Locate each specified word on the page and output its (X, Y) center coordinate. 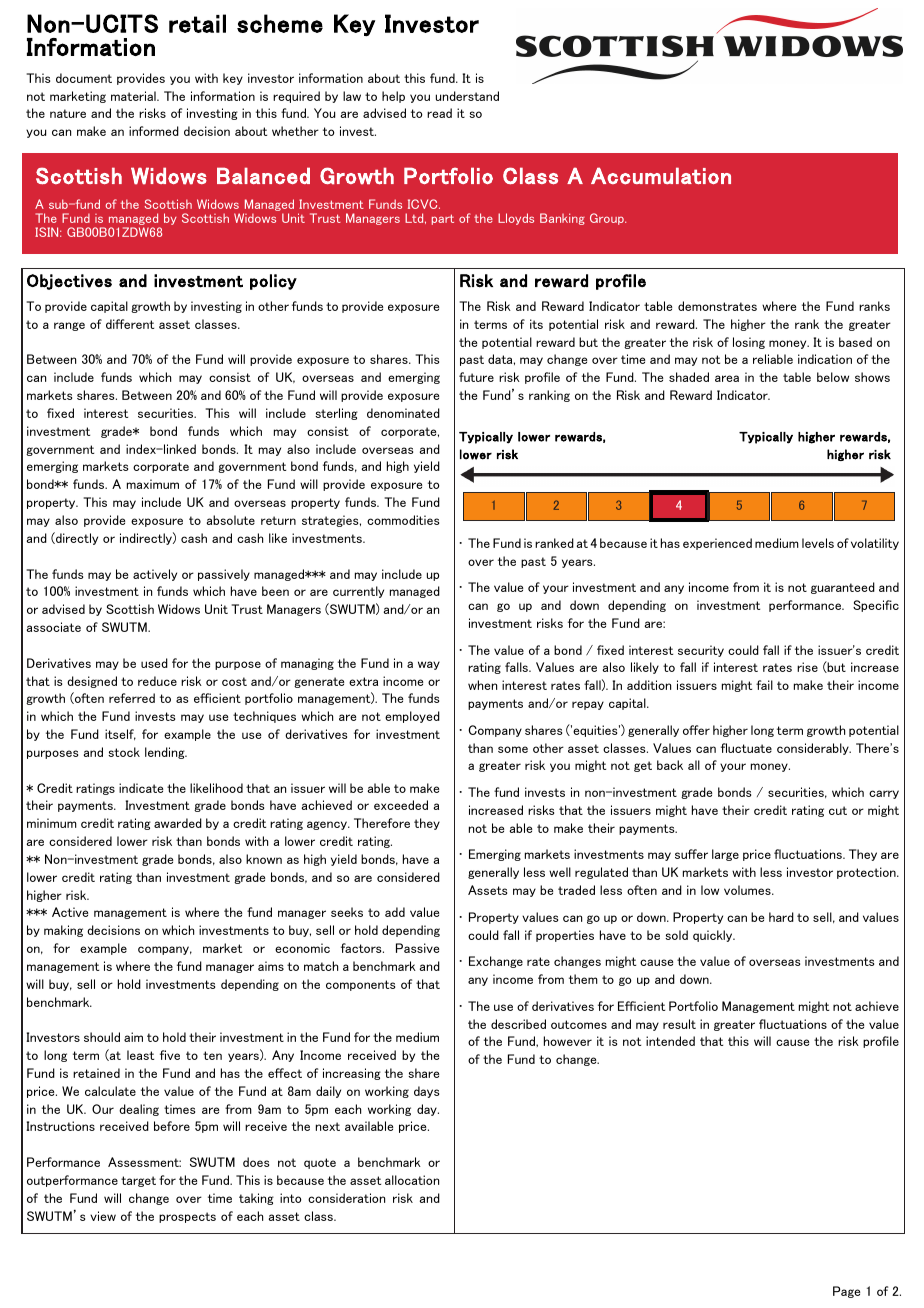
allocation (412, 1180)
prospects (187, 1217)
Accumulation (661, 176)
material (134, 96)
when (482, 685)
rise (807, 667)
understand (467, 96)
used (154, 663)
